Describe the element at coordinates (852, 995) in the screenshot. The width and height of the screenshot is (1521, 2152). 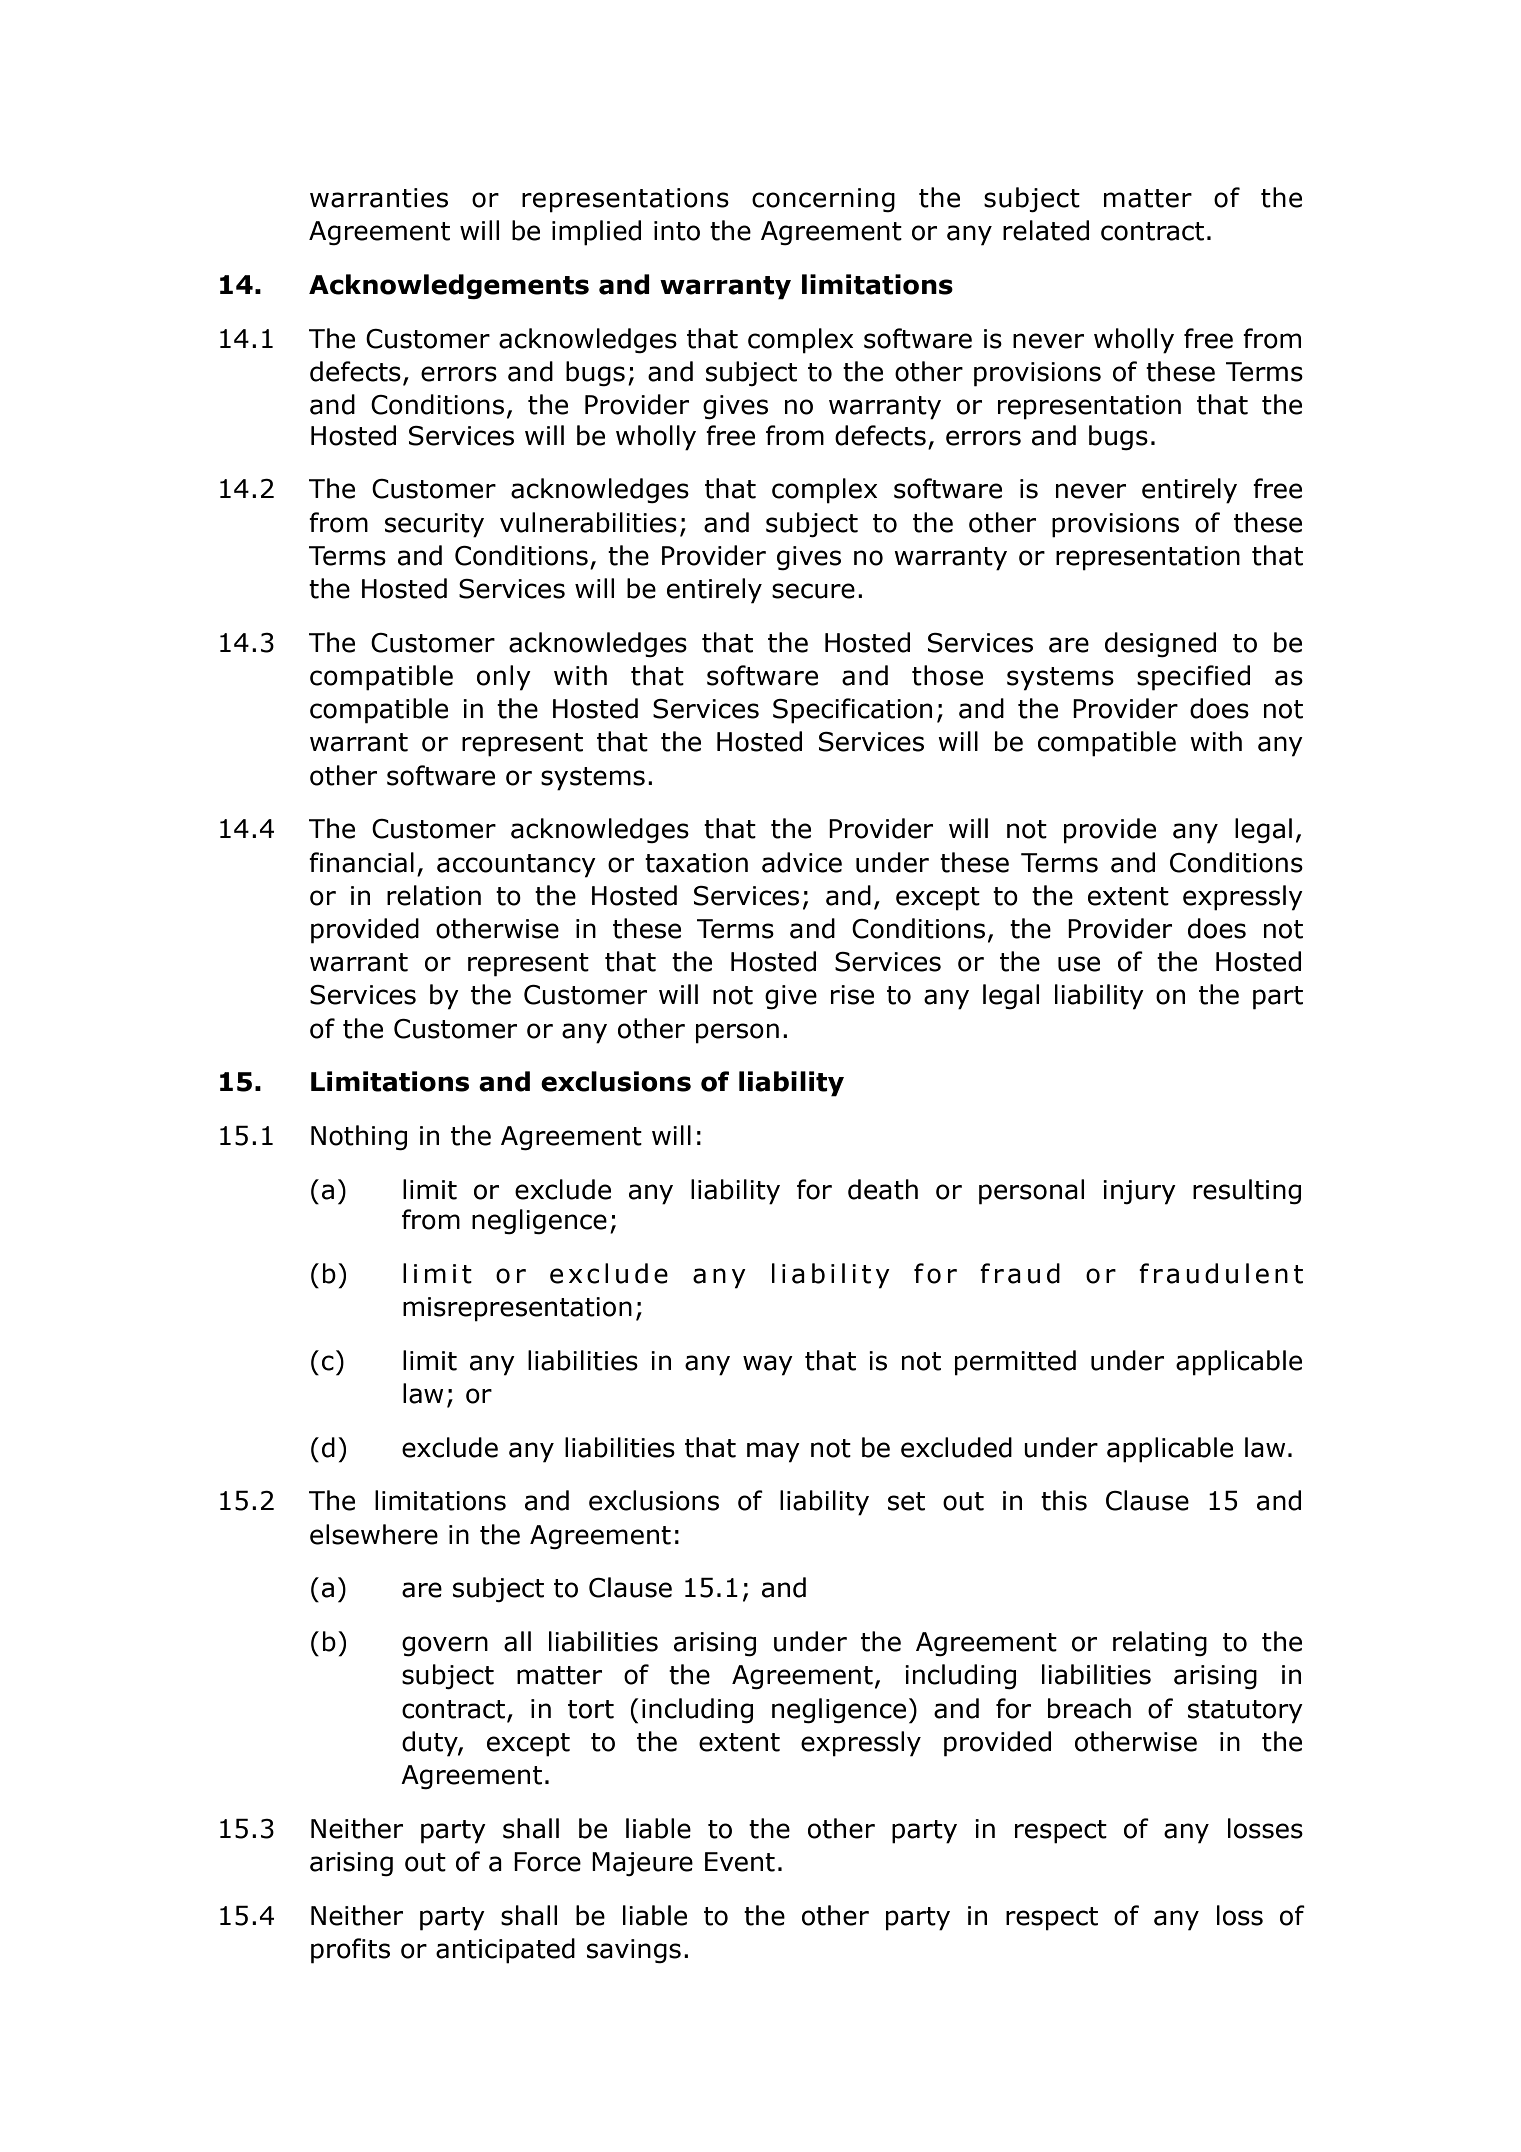
I see `rise` at that location.
